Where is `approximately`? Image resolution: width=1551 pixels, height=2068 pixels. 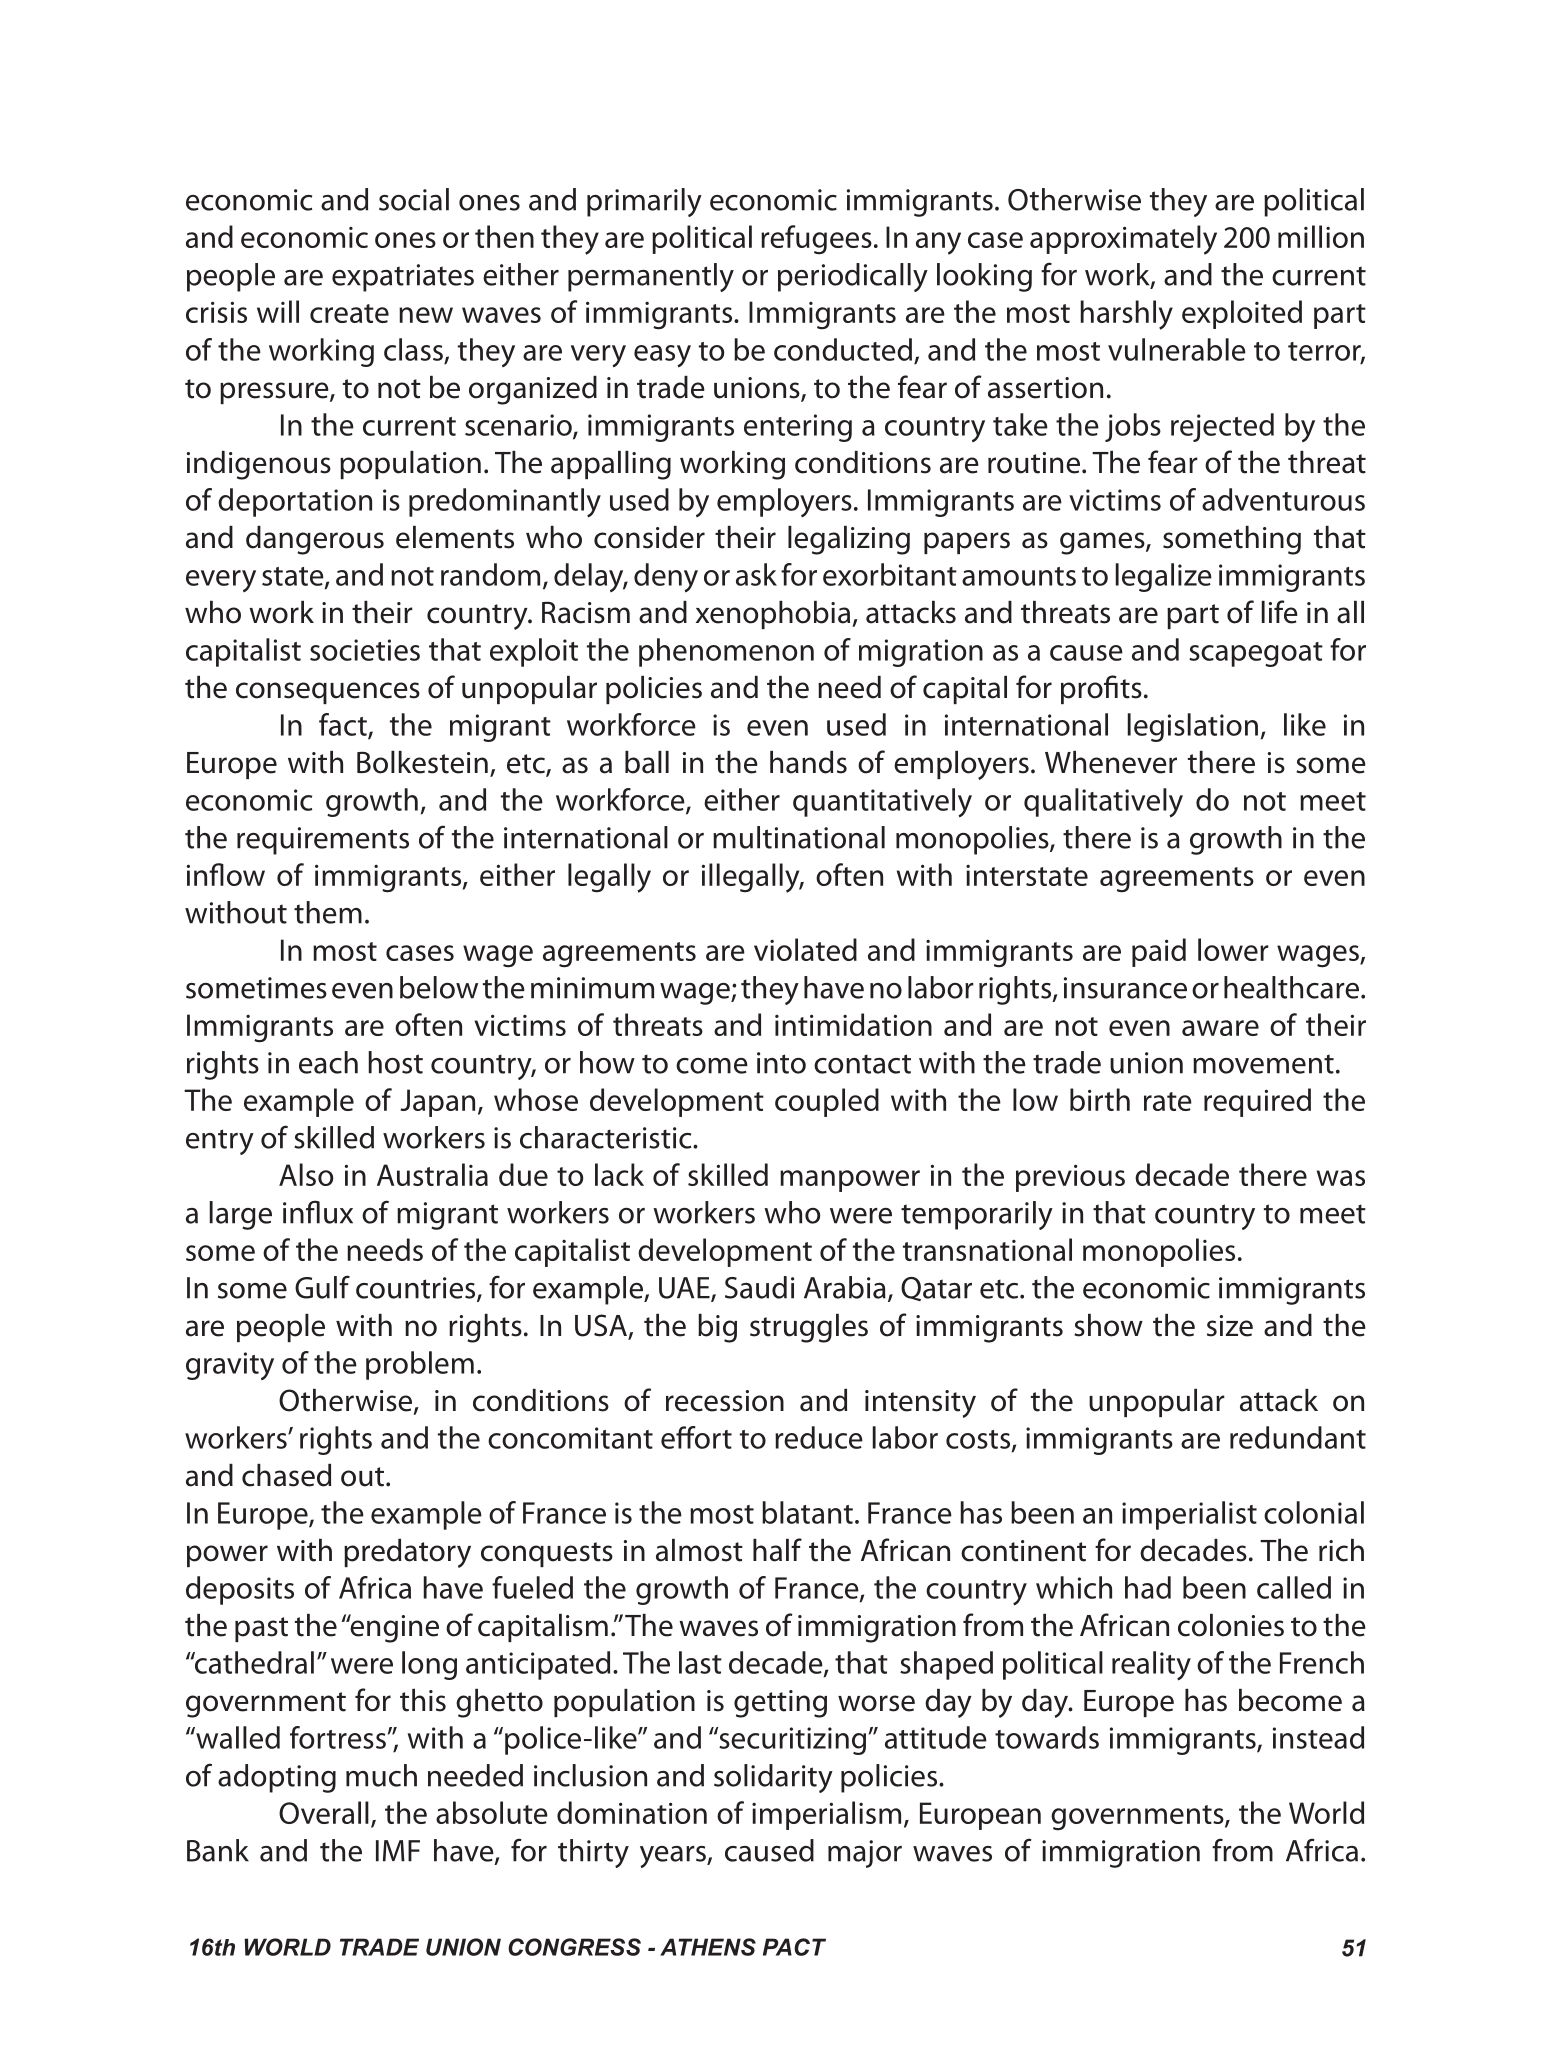 approximately is located at coordinates (1123, 240).
